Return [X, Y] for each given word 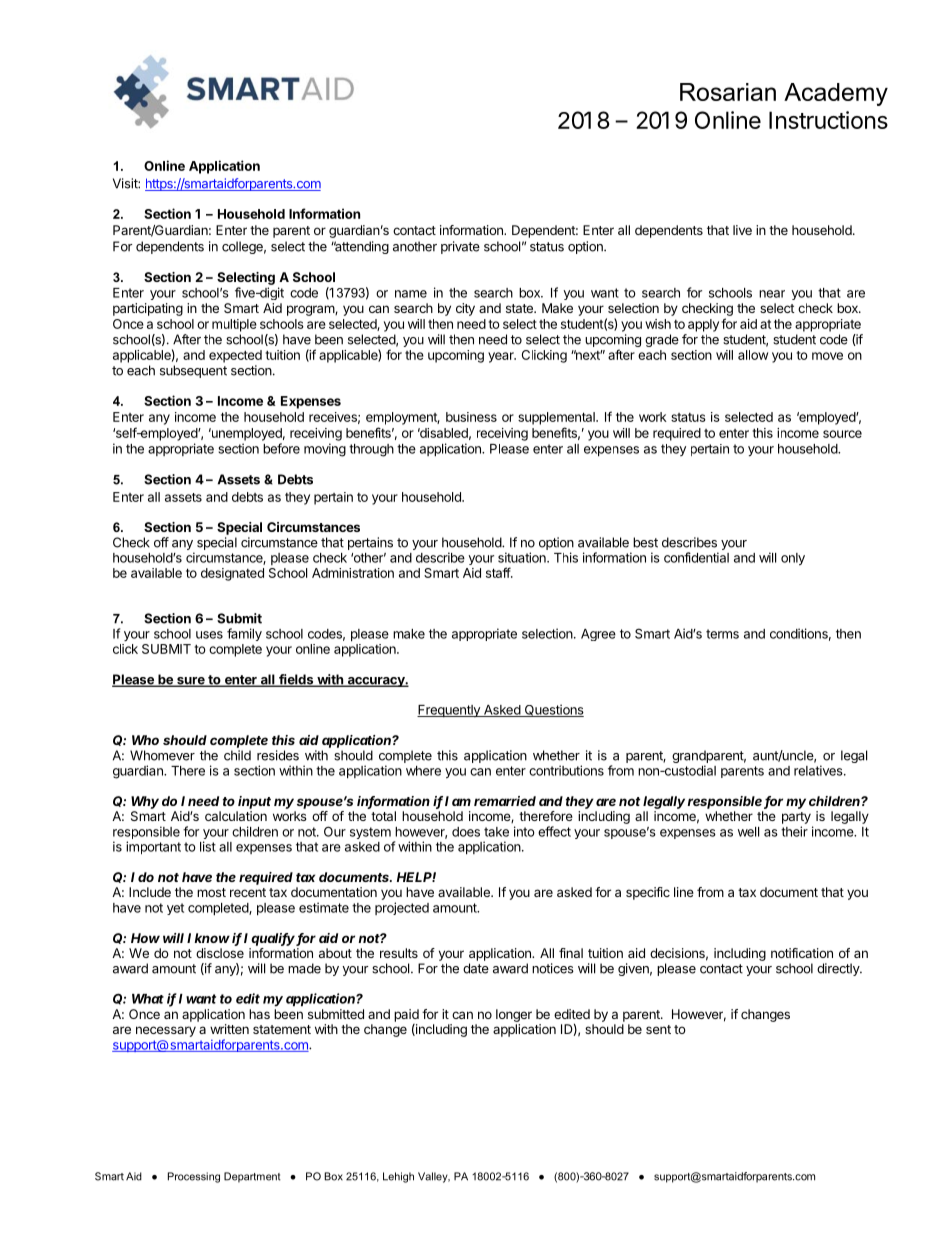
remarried [505, 801]
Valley [434, 1177]
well [748, 832]
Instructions [828, 120]
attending [361, 247]
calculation [236, 816]
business [471, 417]
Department [252, 1177]
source [842, 434]
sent [658, 1029]
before [281, 448]
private [460, 247]
